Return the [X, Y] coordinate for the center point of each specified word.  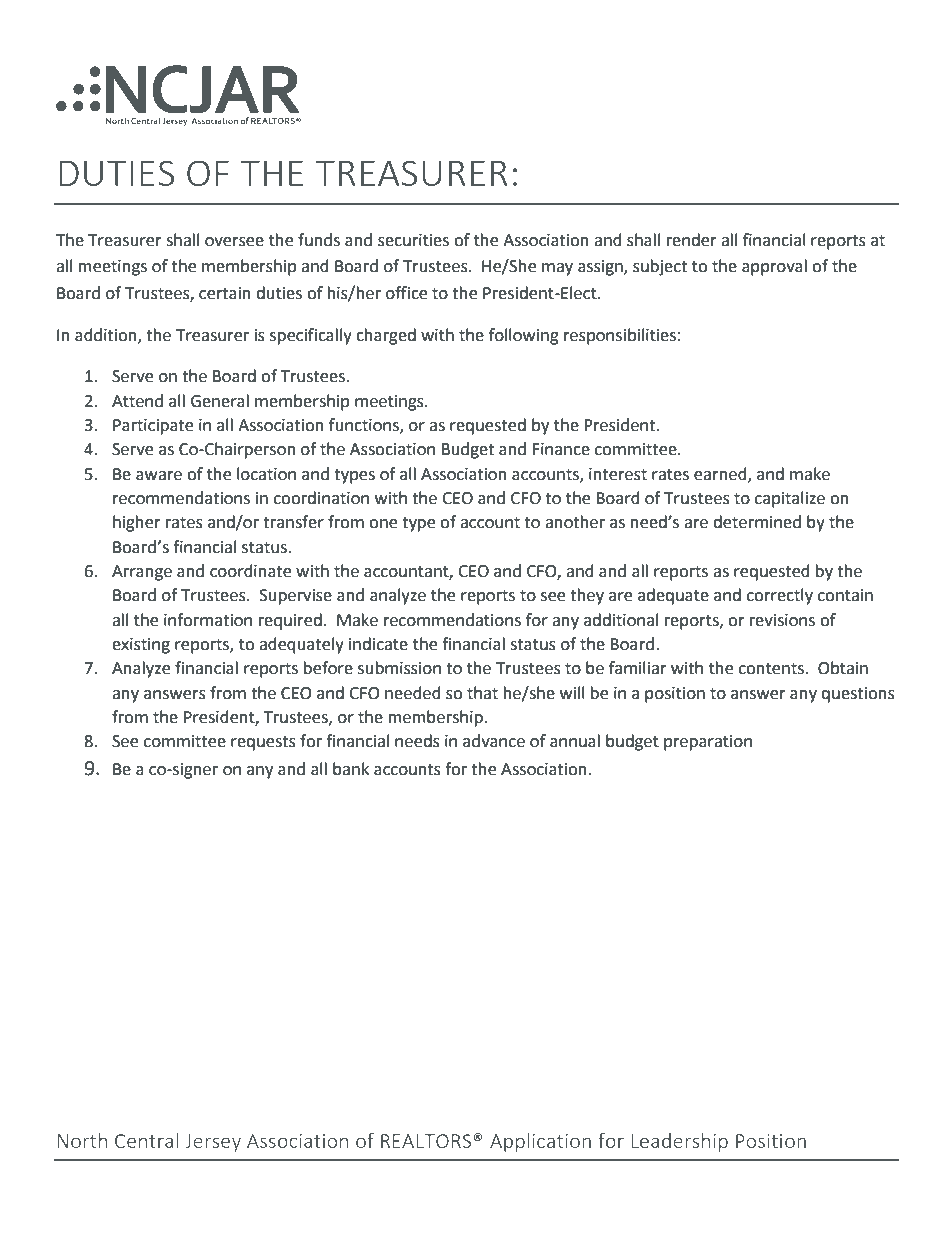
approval [774, 267]
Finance [561, 449]
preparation [708, 743]
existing [141, 646]
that [482, 693]
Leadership [679, 1142]
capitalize [790, 499]
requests [263, 743]
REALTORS [426, 1141]
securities [413, 240]
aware [159, 476]
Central [146, 1140]
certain [225, 293]
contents [772, 669]
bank [351, 769]
